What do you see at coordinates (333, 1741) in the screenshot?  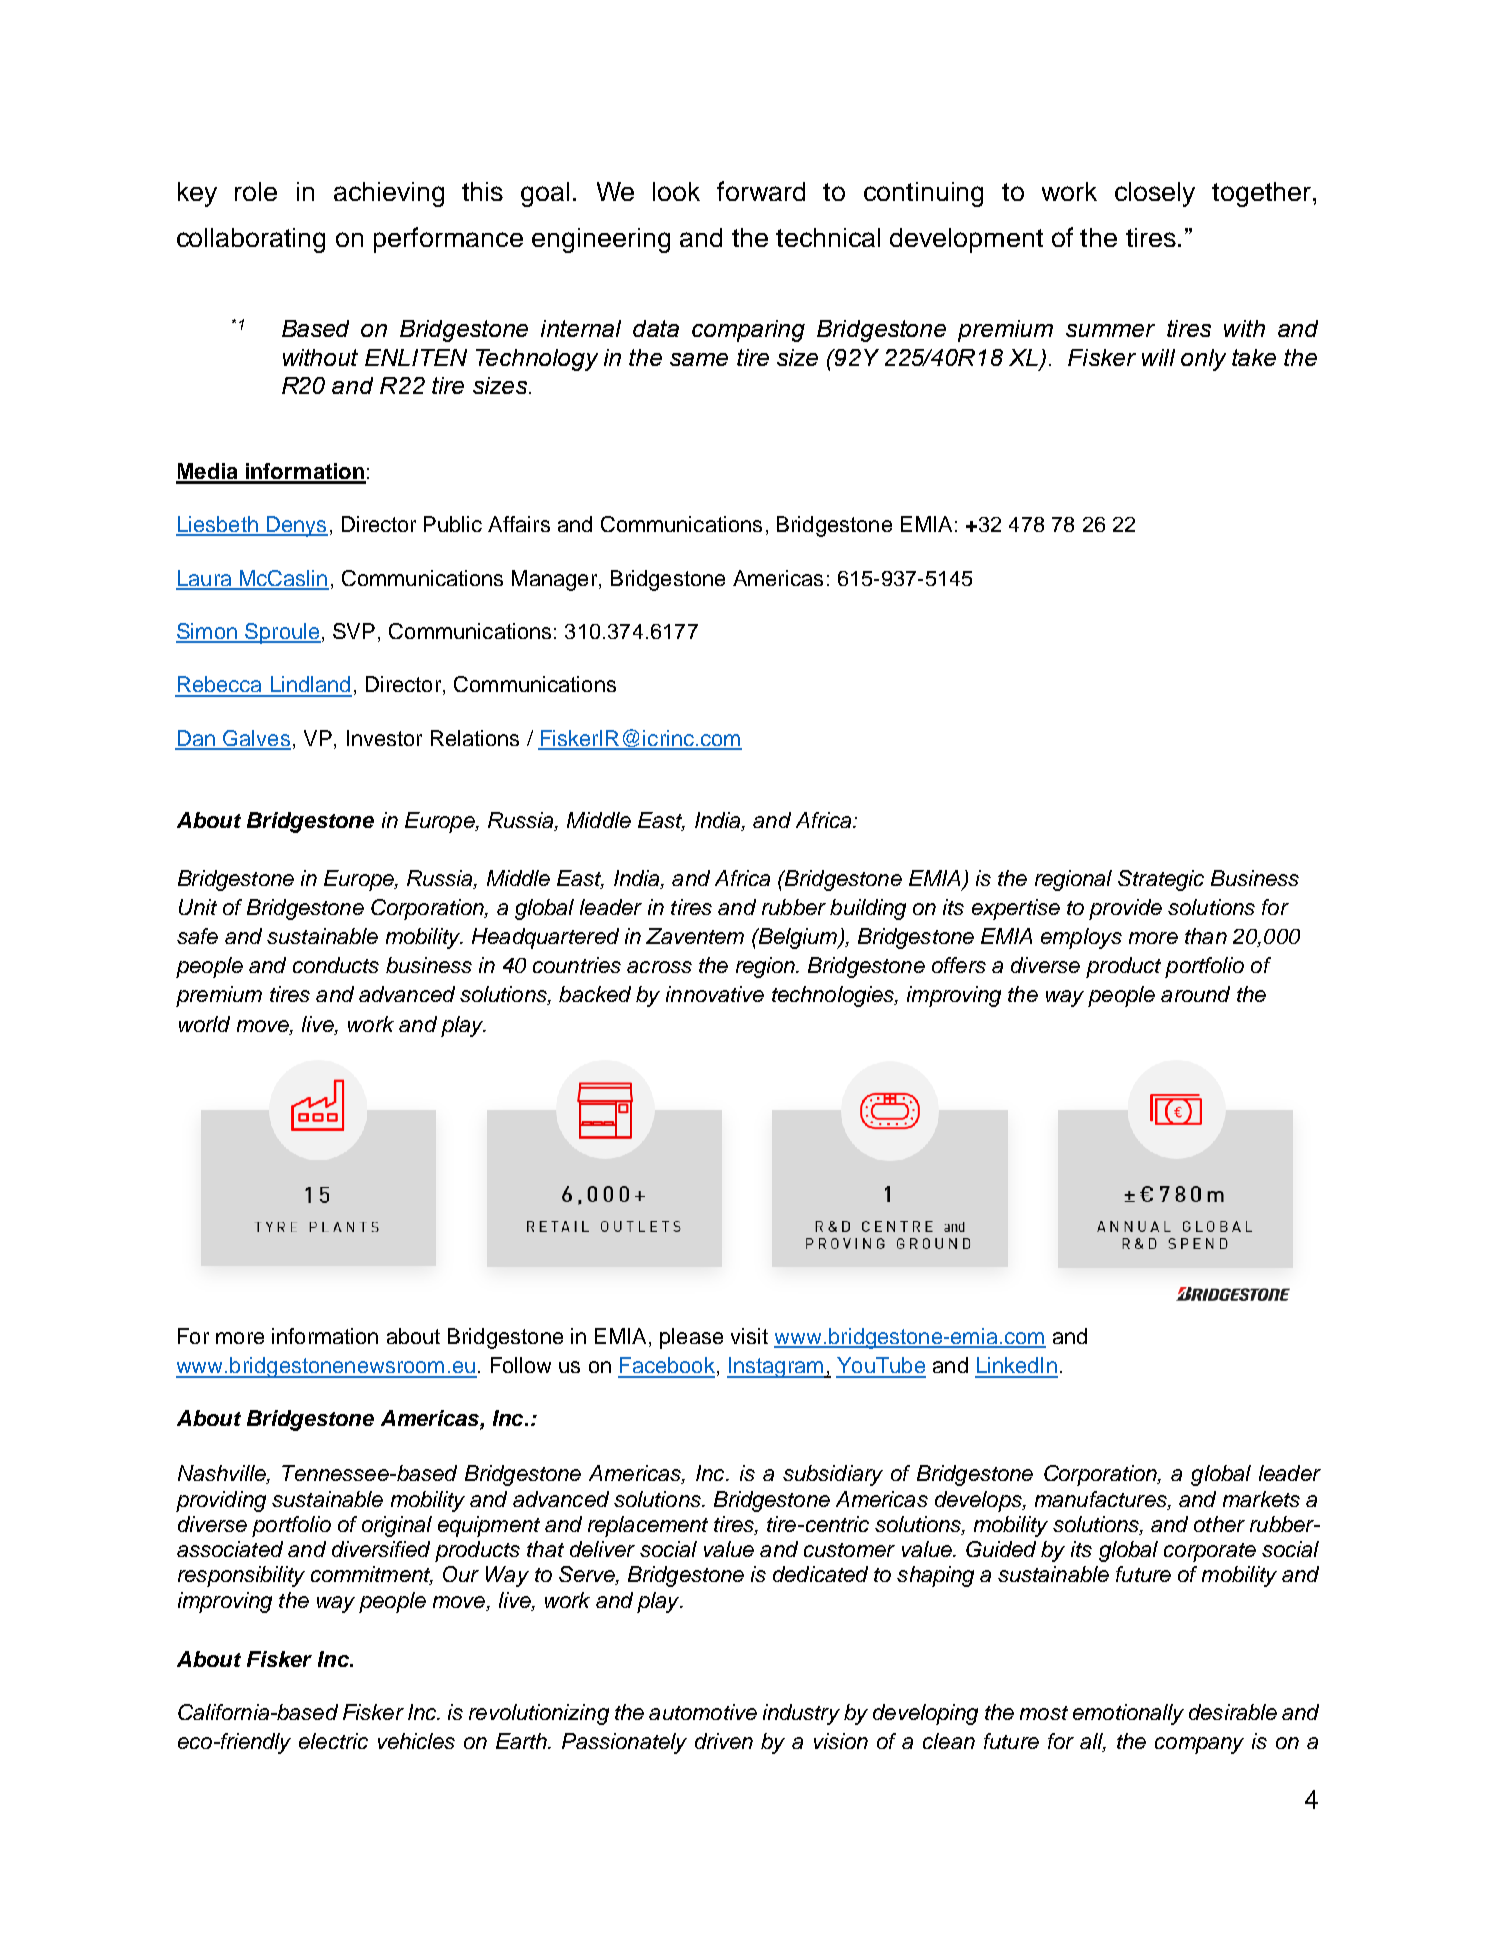 I see `electric` at bounding box center [333, 1741].
